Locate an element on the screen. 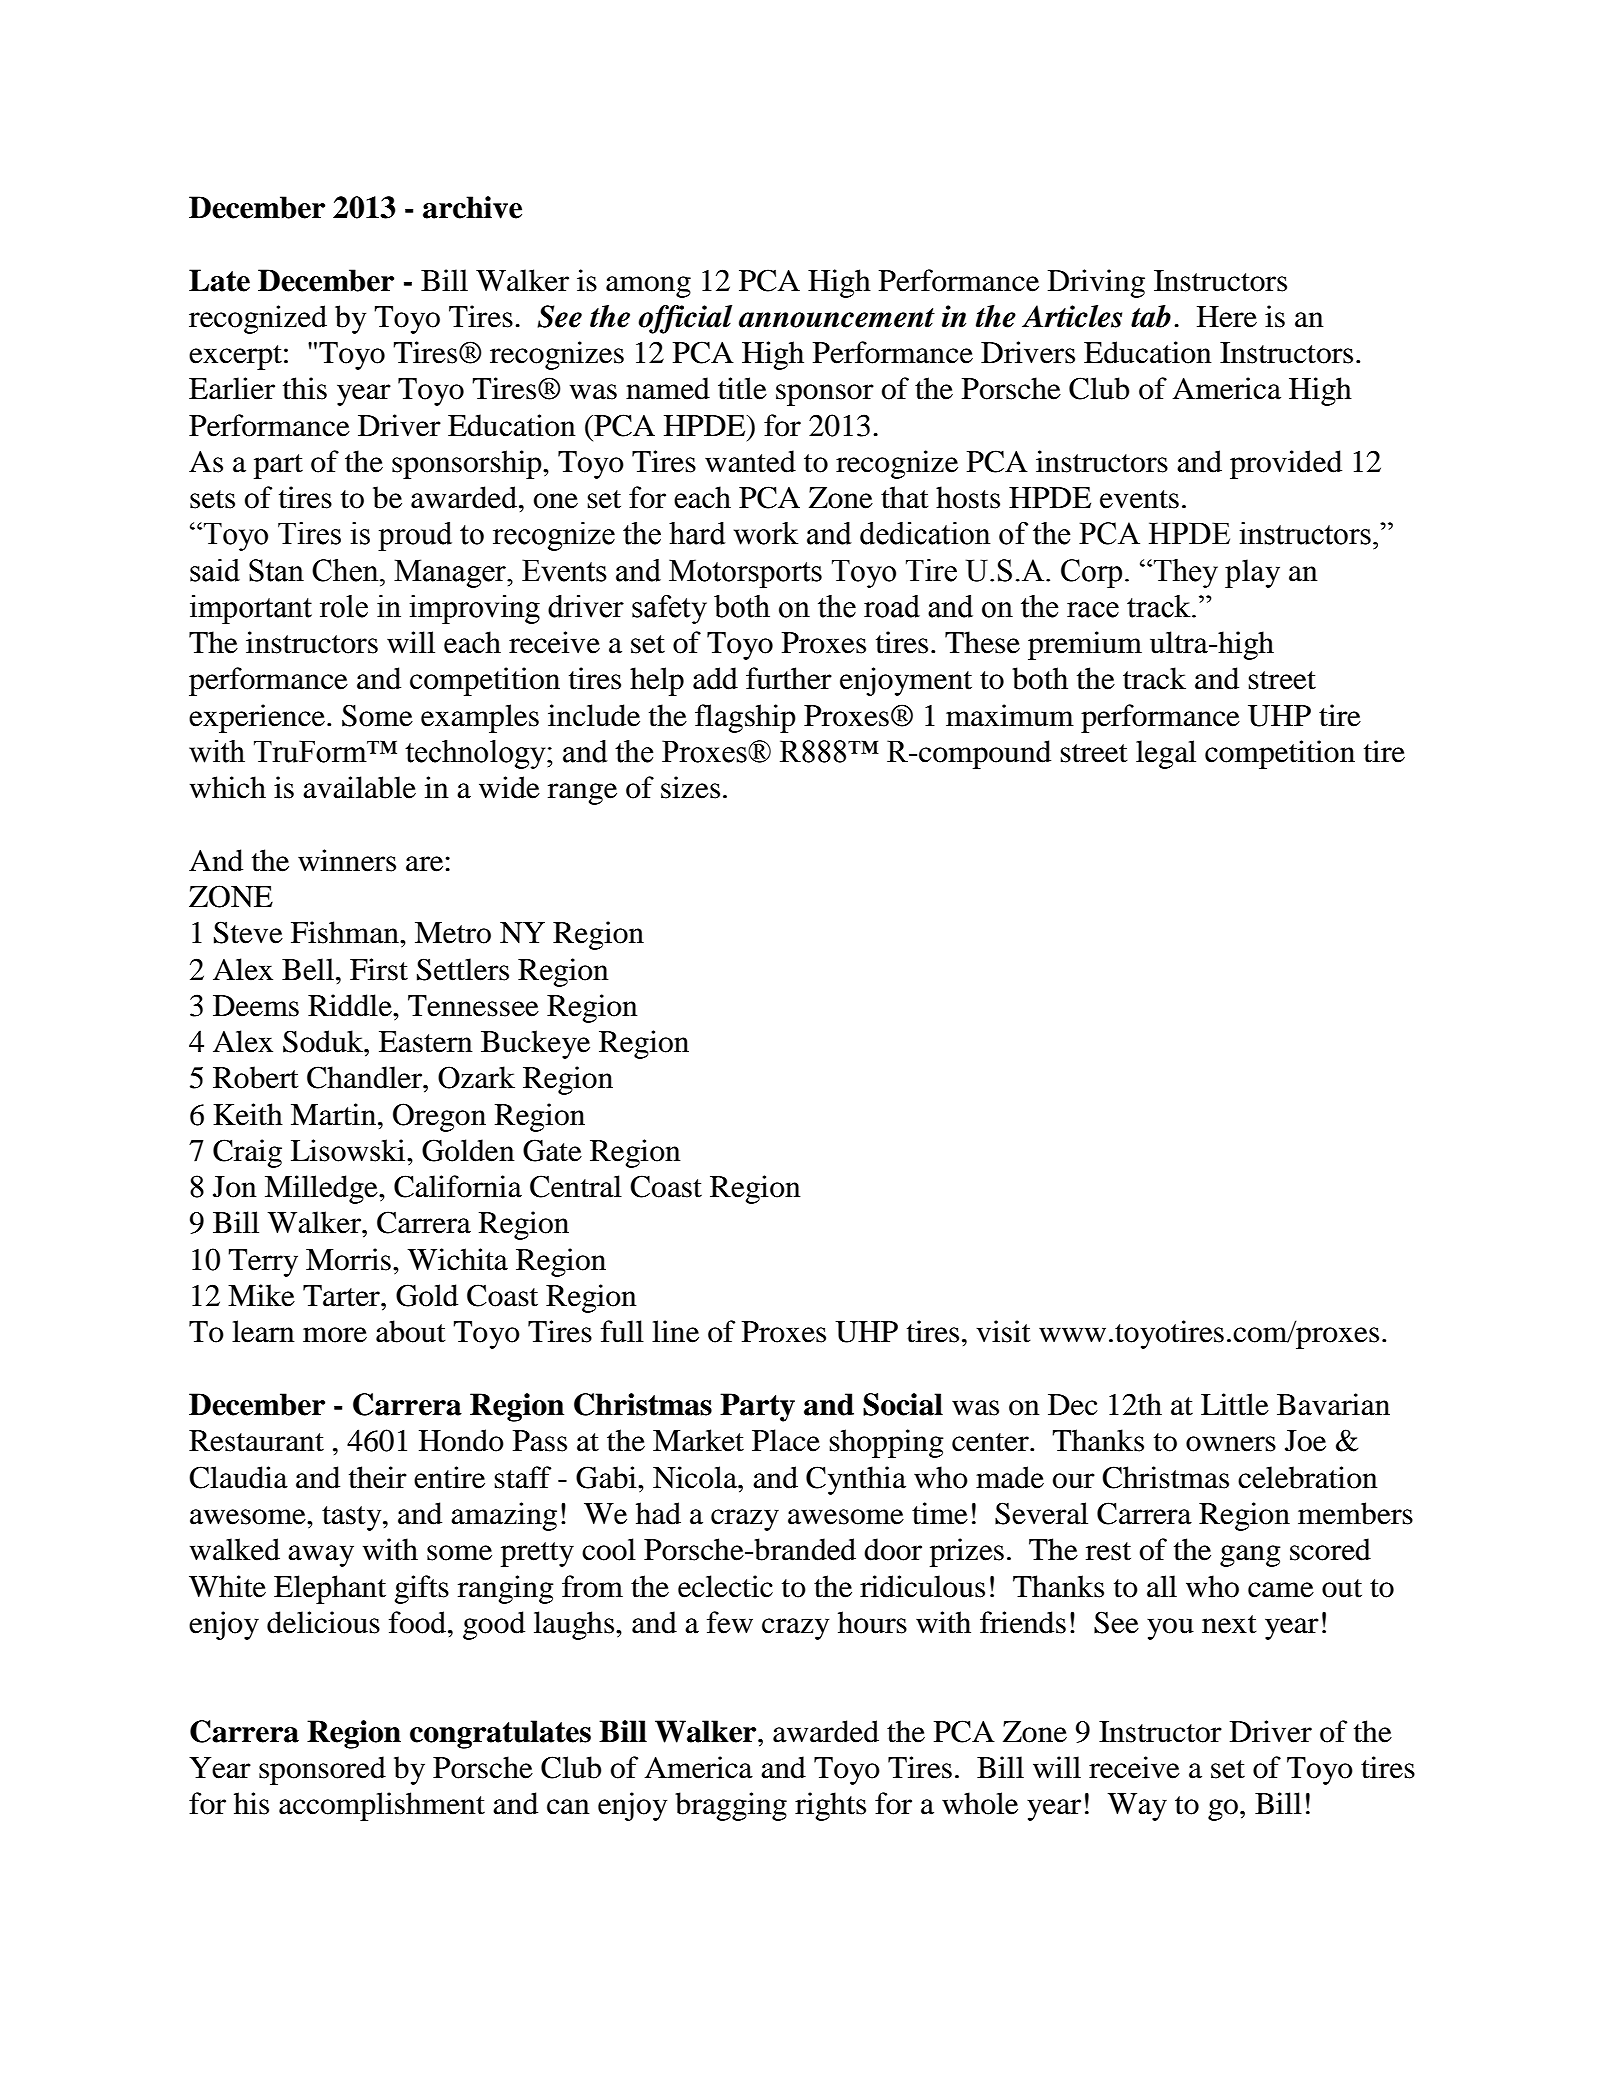 The width and height of the screenshot is (1608, 2080). archive is located at coordinates (472, 207).
